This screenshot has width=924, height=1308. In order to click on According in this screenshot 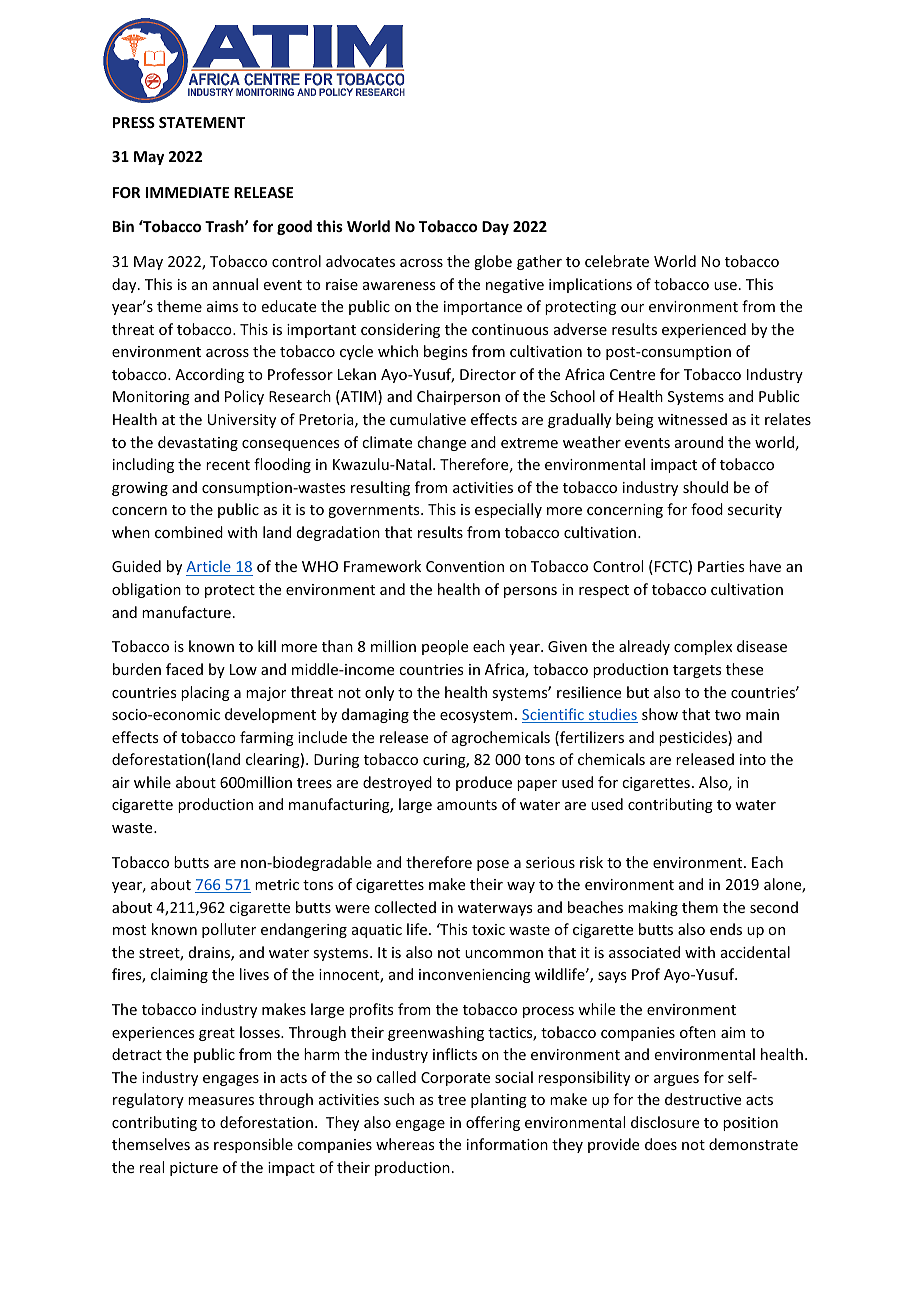, I will do `click(209, 375)`.
